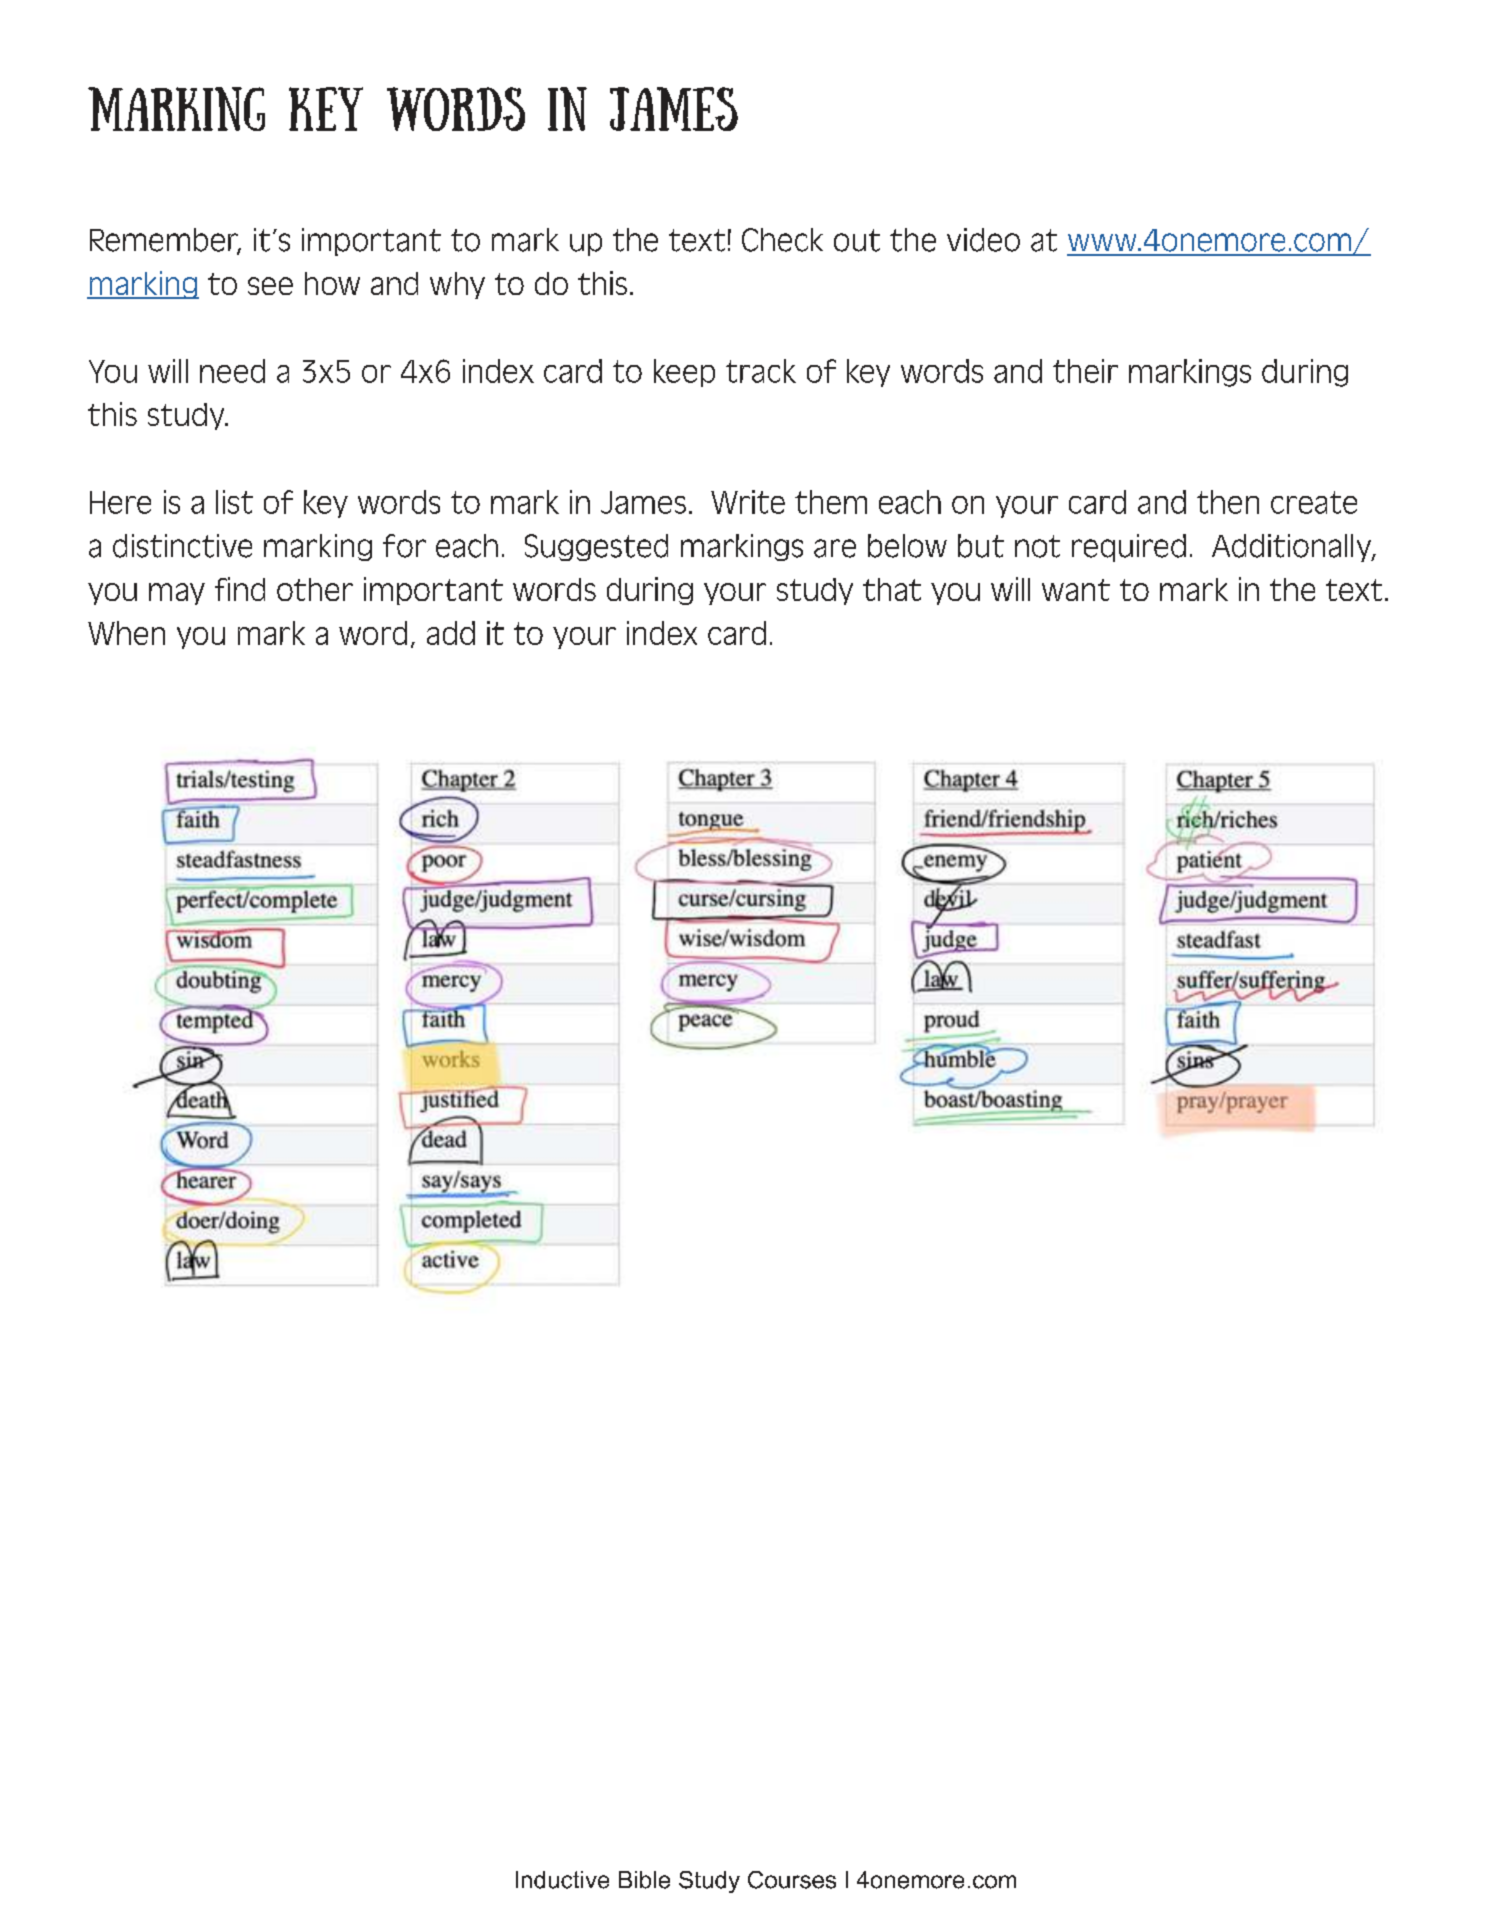 The height and width of the screenshot is (1923, 1486). Describe the element at coordinates (644, 1880) in the screenshot. I see `Bible` at that location.
